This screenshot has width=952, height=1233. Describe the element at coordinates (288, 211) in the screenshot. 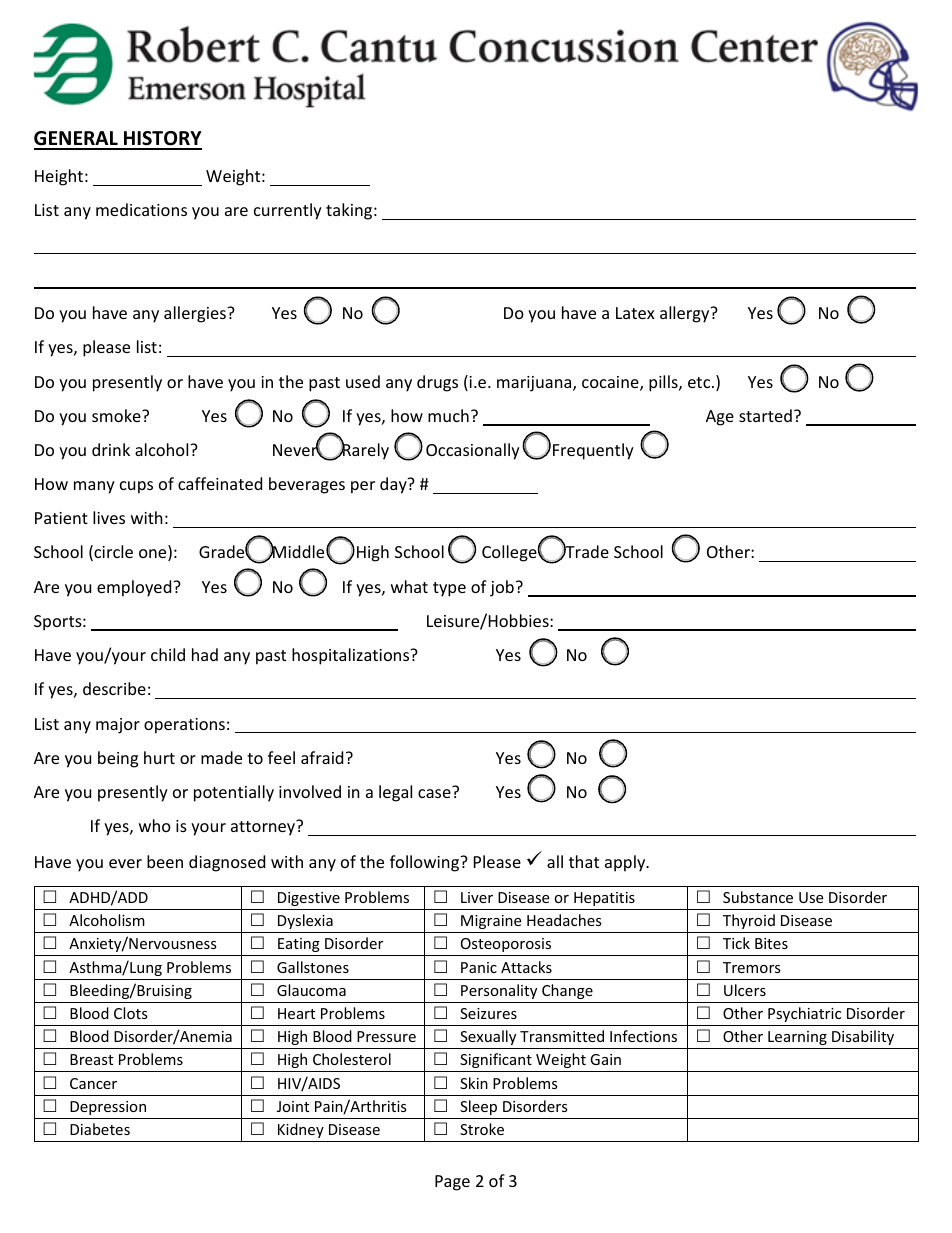

I see `currently` at that location.
